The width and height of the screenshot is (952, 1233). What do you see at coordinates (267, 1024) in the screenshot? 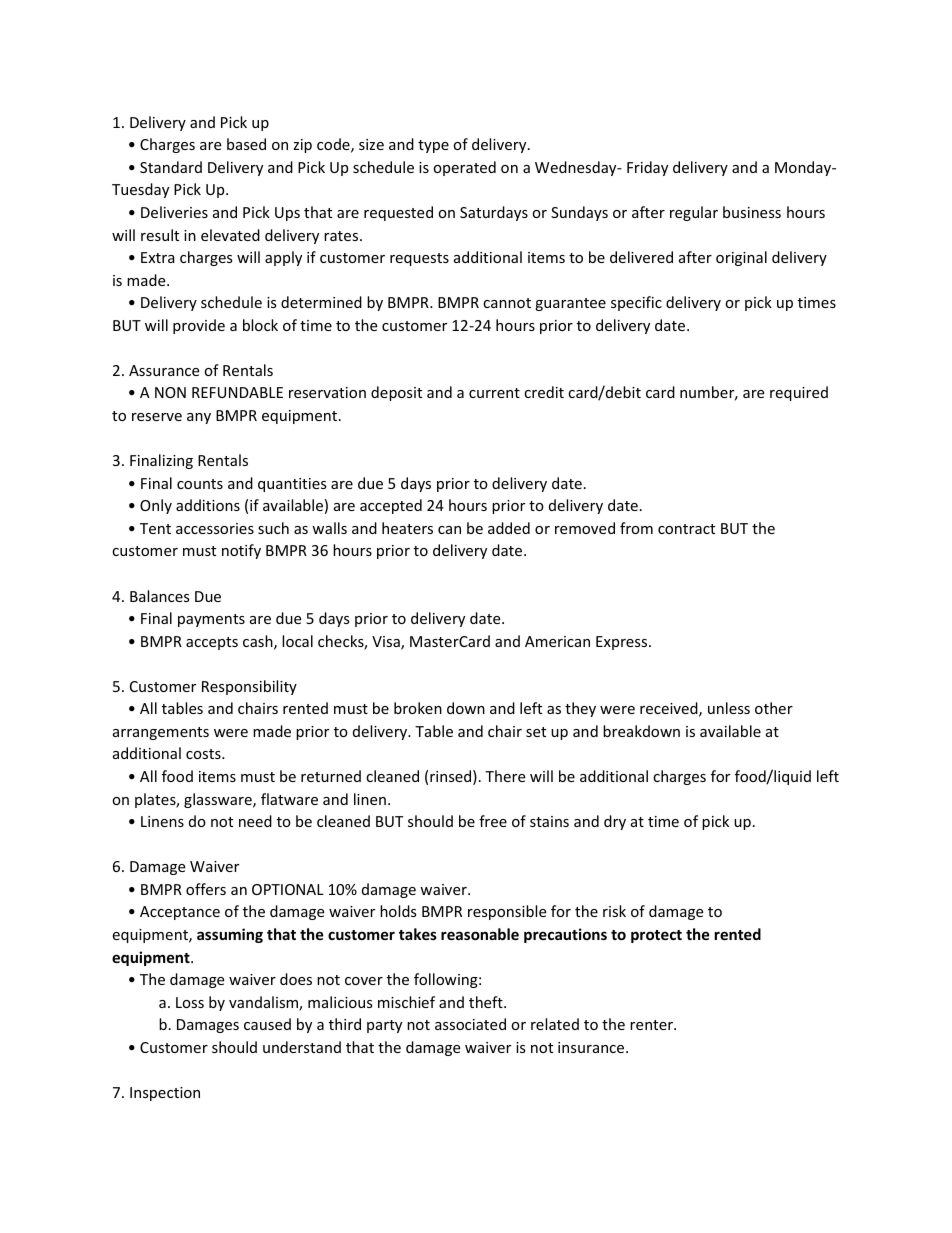
I see `caused` at bounding box center [267, 1024].
